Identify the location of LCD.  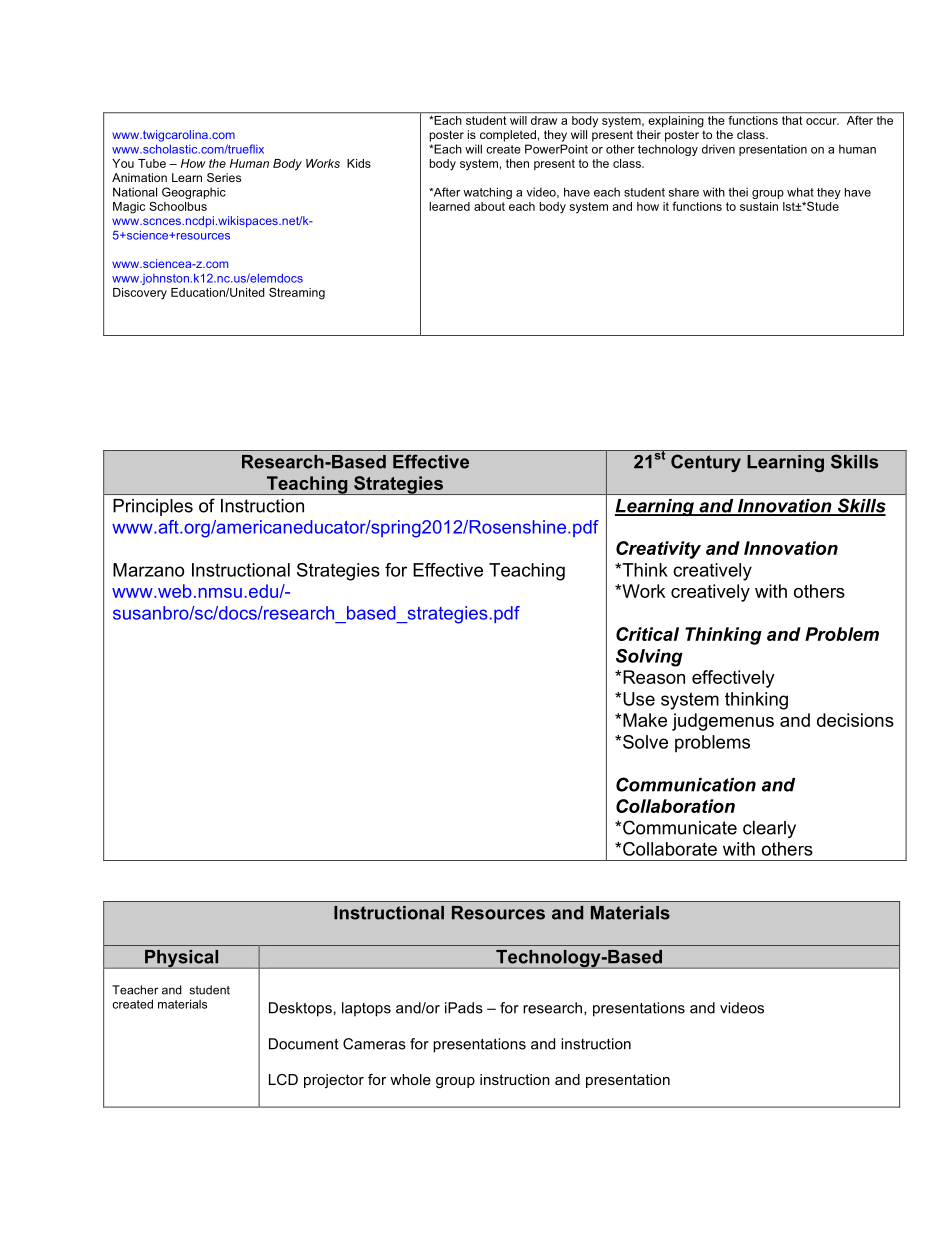
(283, 1079).
